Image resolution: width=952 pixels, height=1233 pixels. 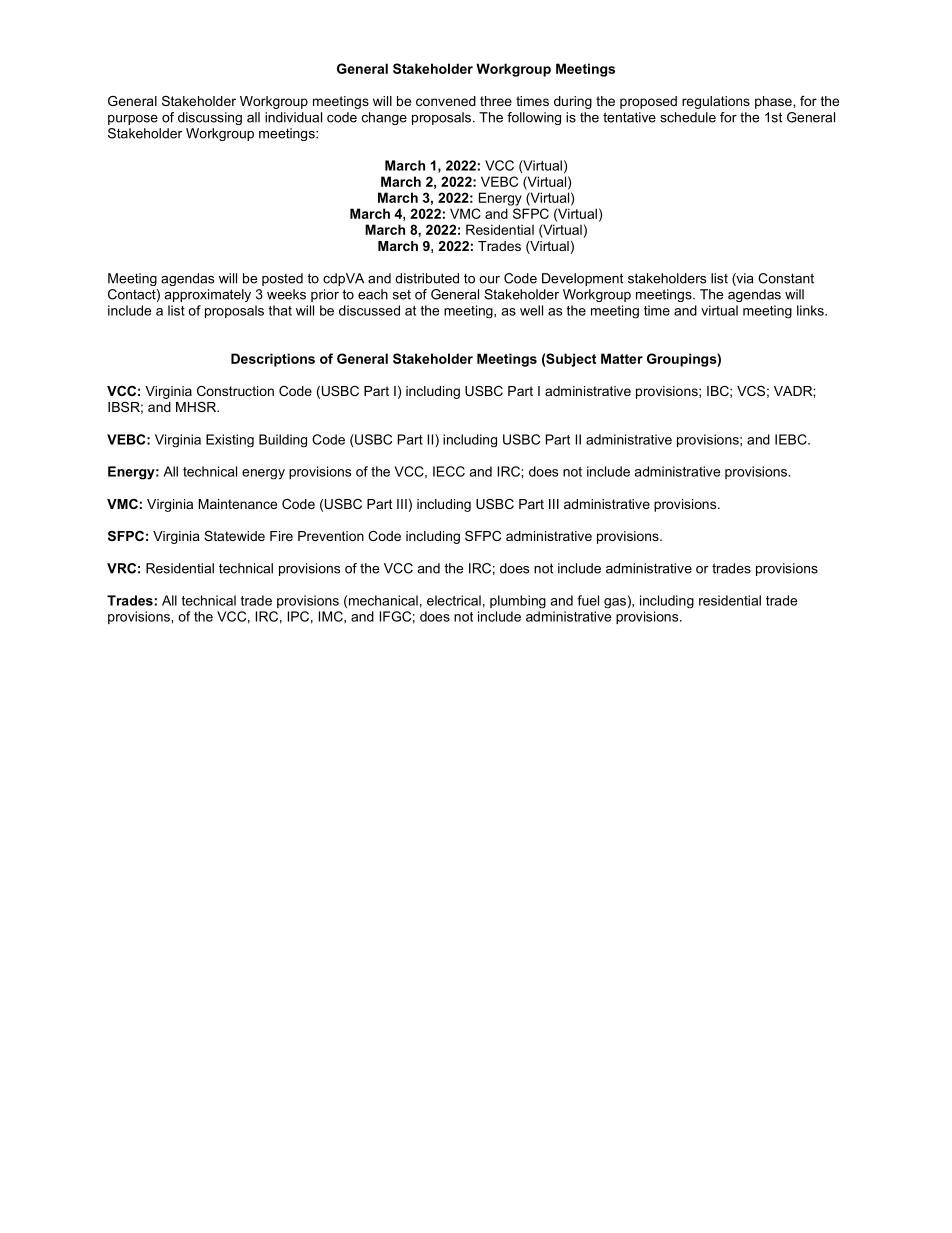 What do you see at coordinates (207, 295) in the page?
I see `approximately` at bounding box center [207, 295].
